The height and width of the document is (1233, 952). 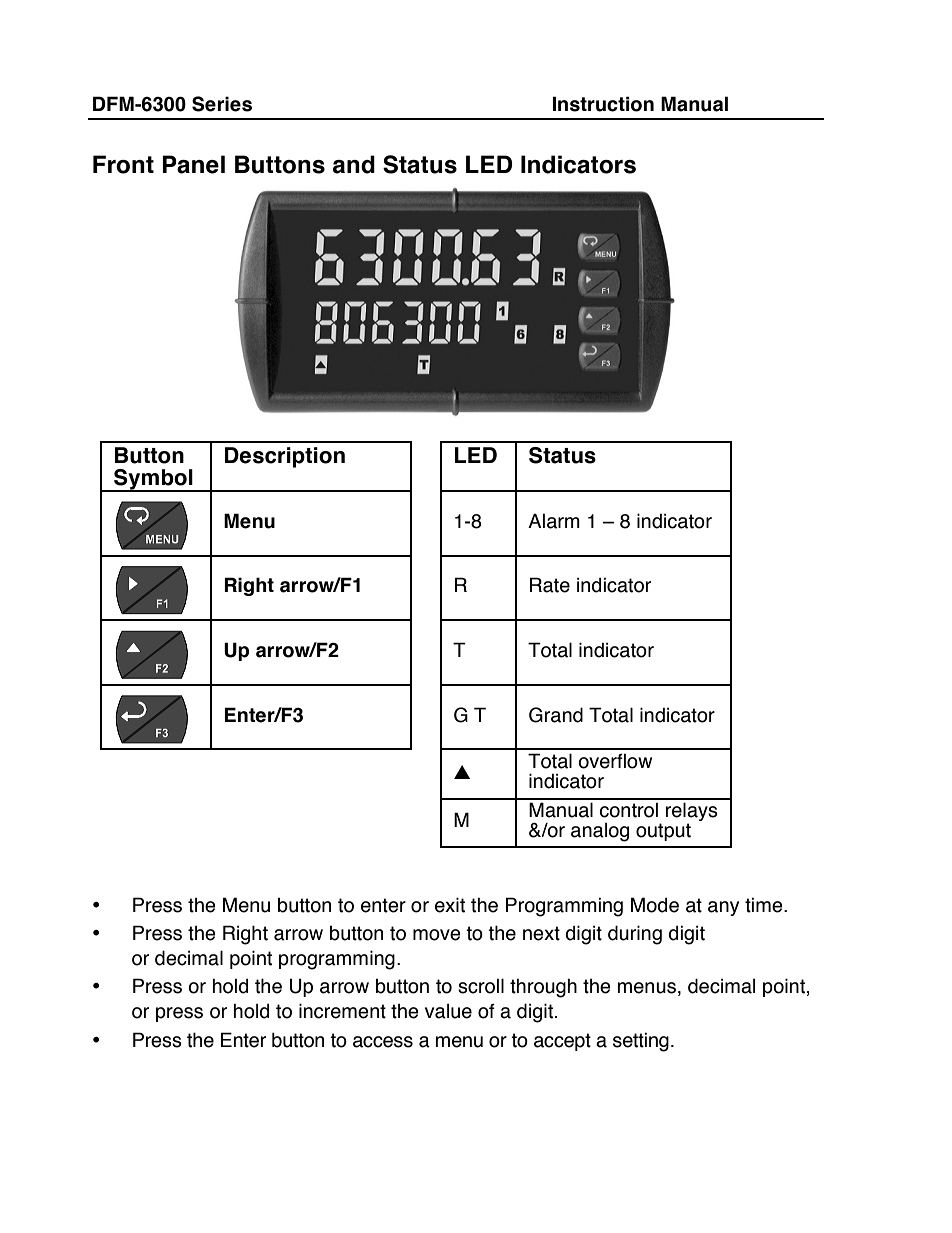 I want to click on Symbol, so click(x=153, y=480).
